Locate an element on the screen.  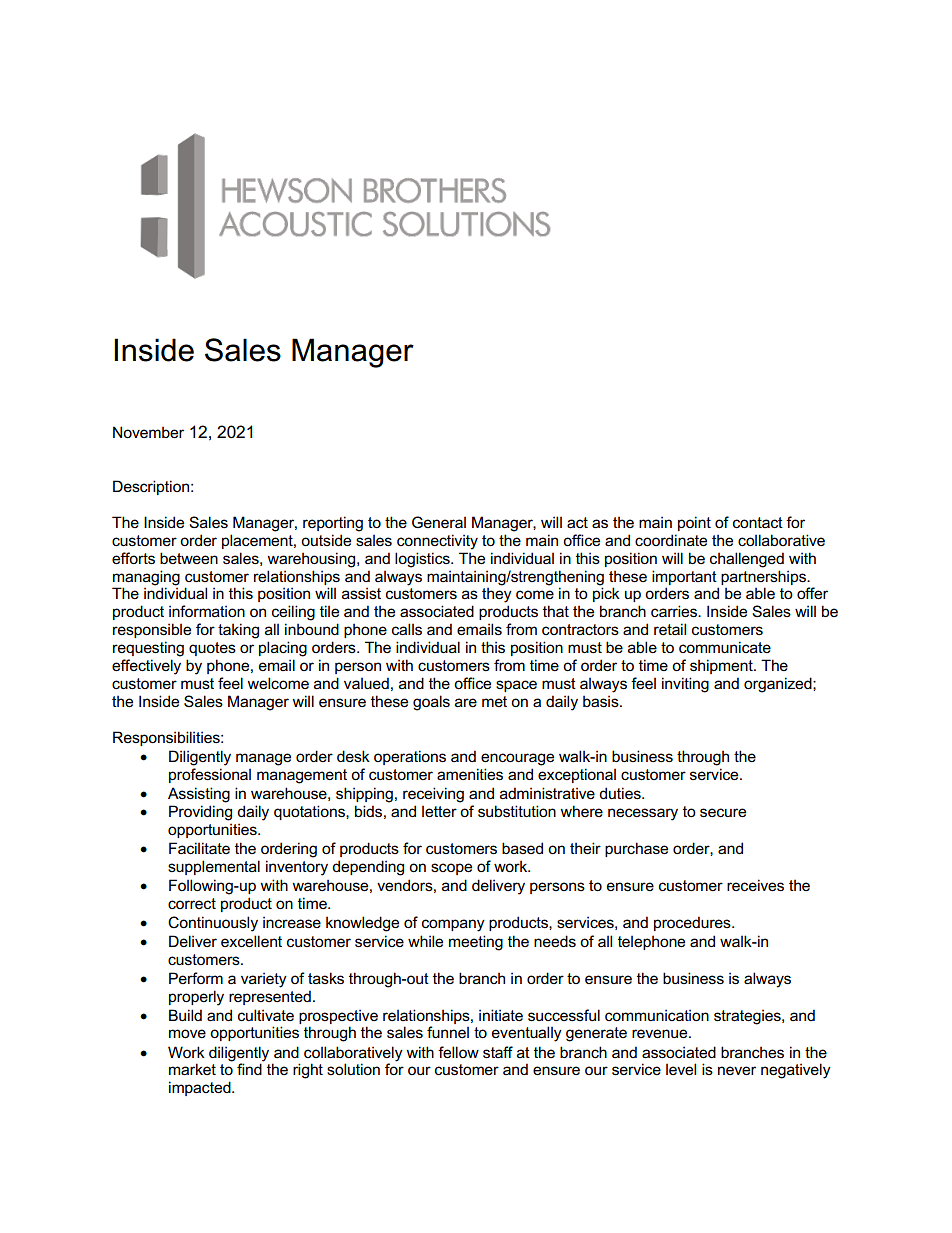
never is located at coordinates (737, 1070).
